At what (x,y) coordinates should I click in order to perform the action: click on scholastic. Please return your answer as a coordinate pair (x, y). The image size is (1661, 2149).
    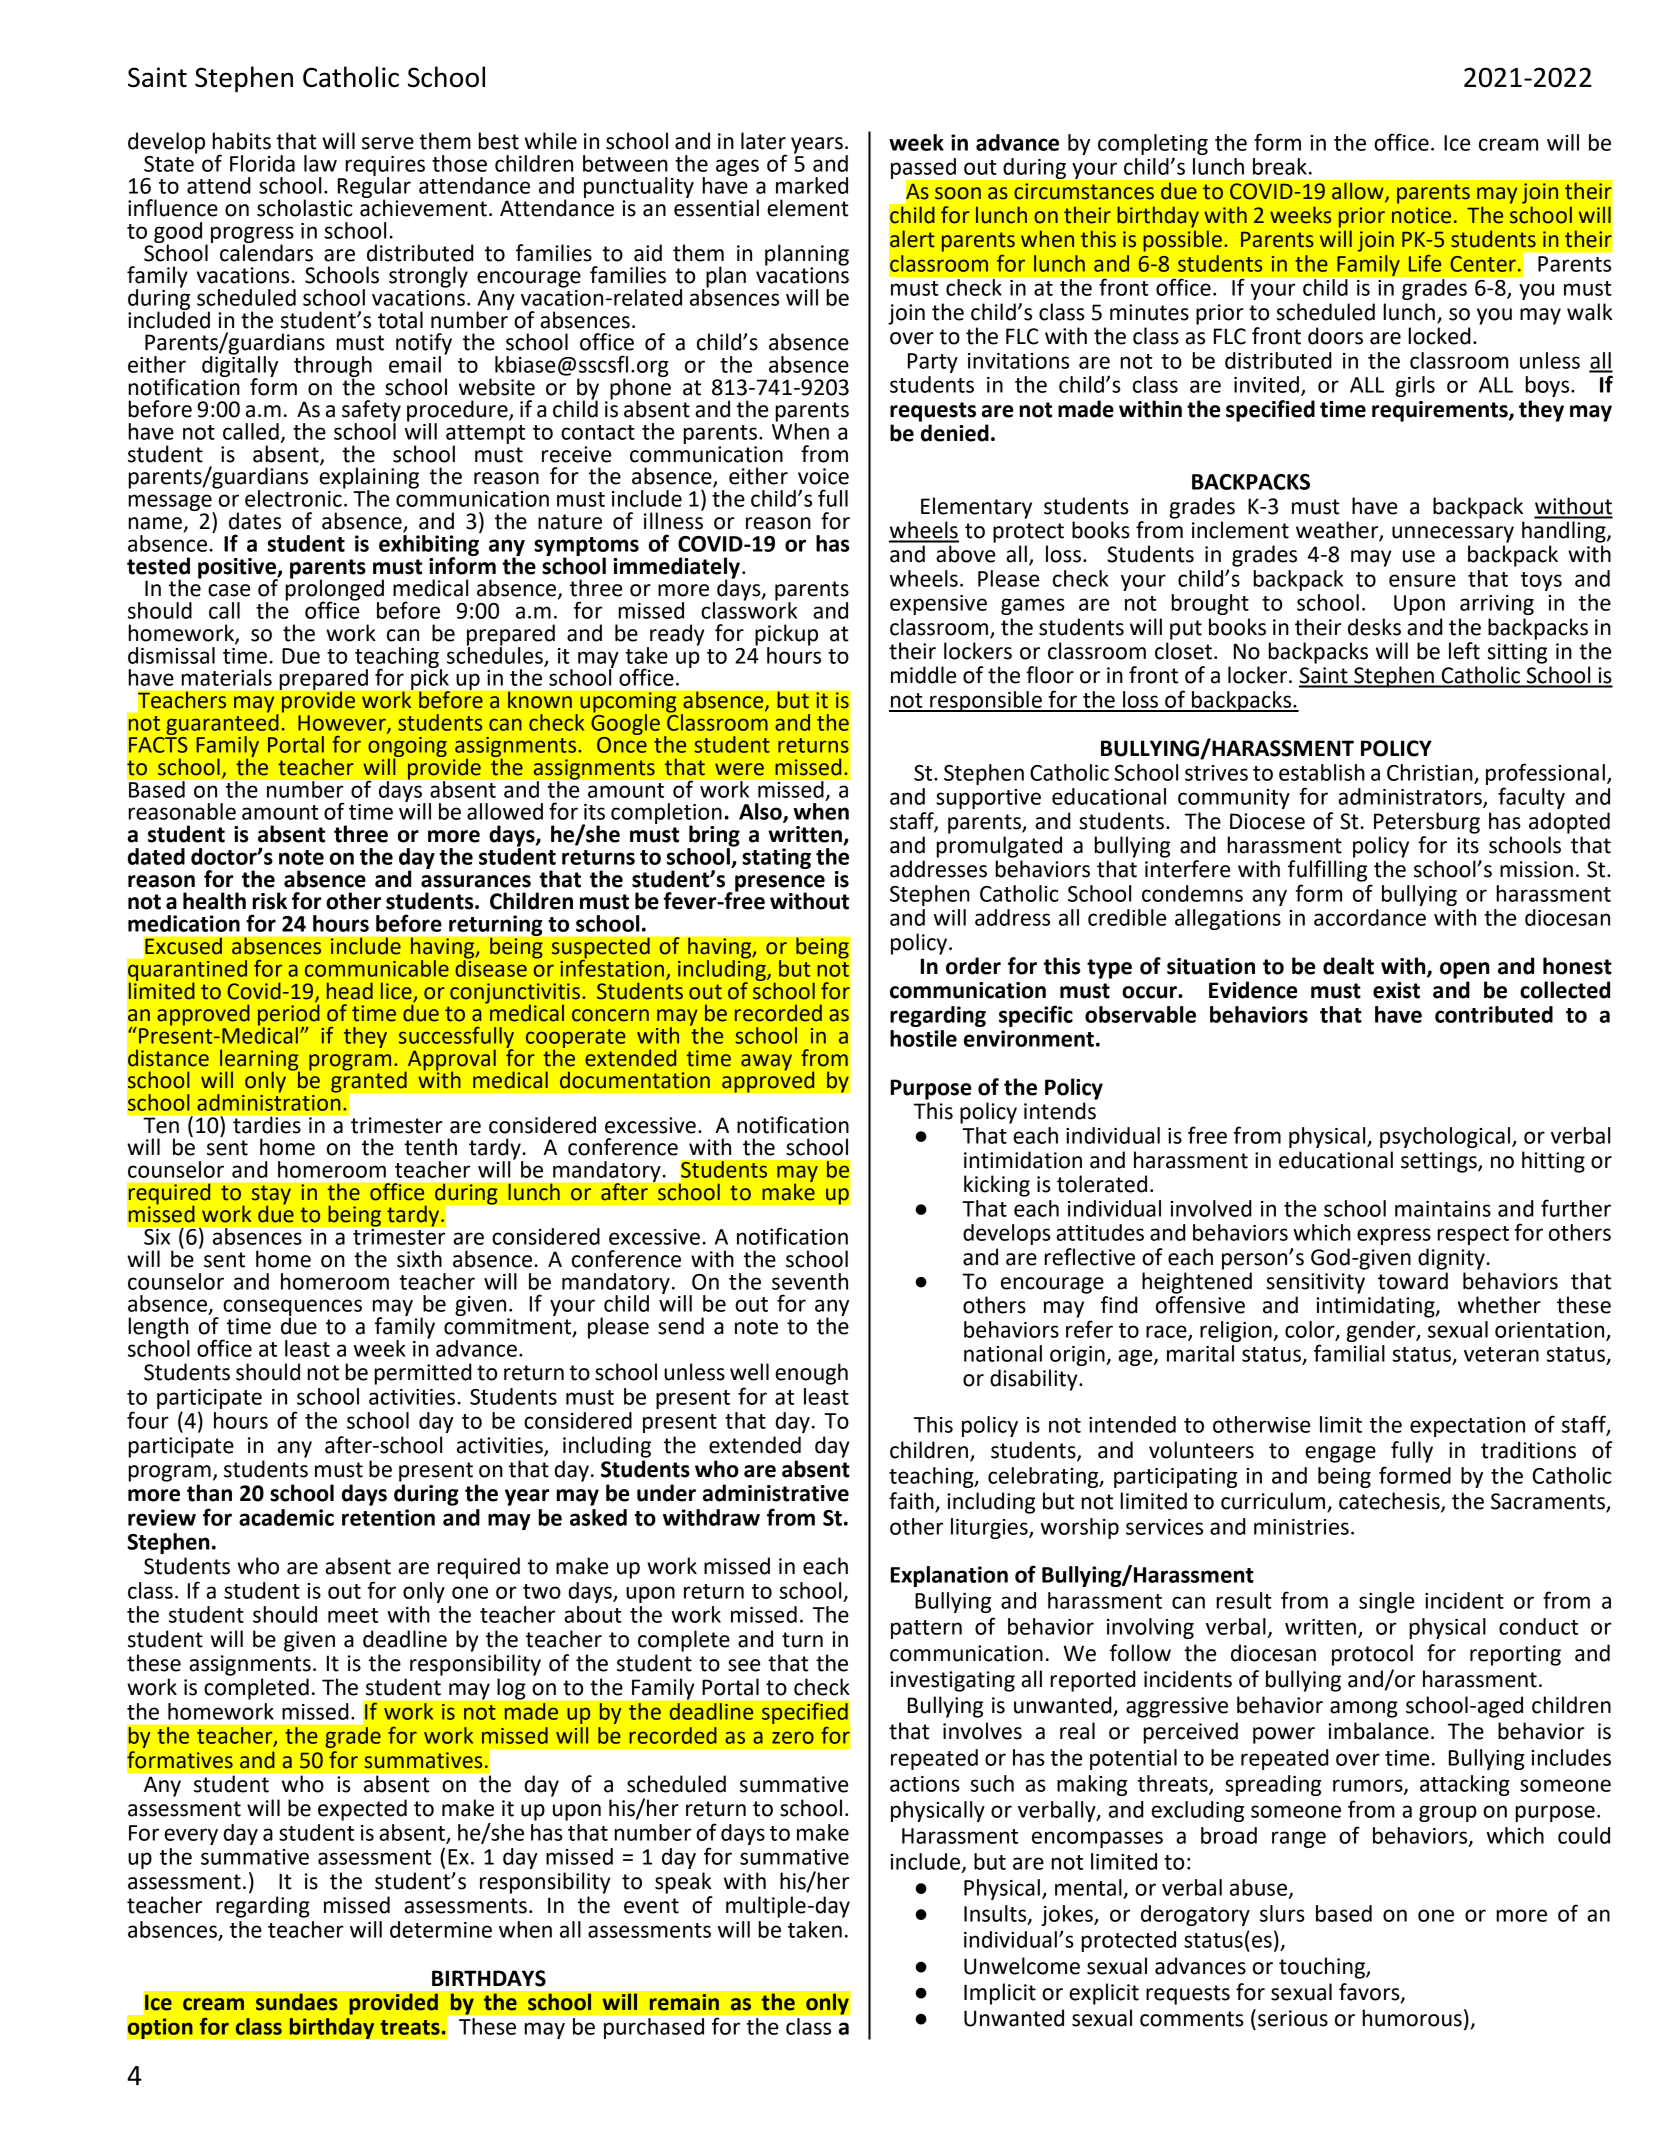
    Looking at the image, I should click on (304, 208).
